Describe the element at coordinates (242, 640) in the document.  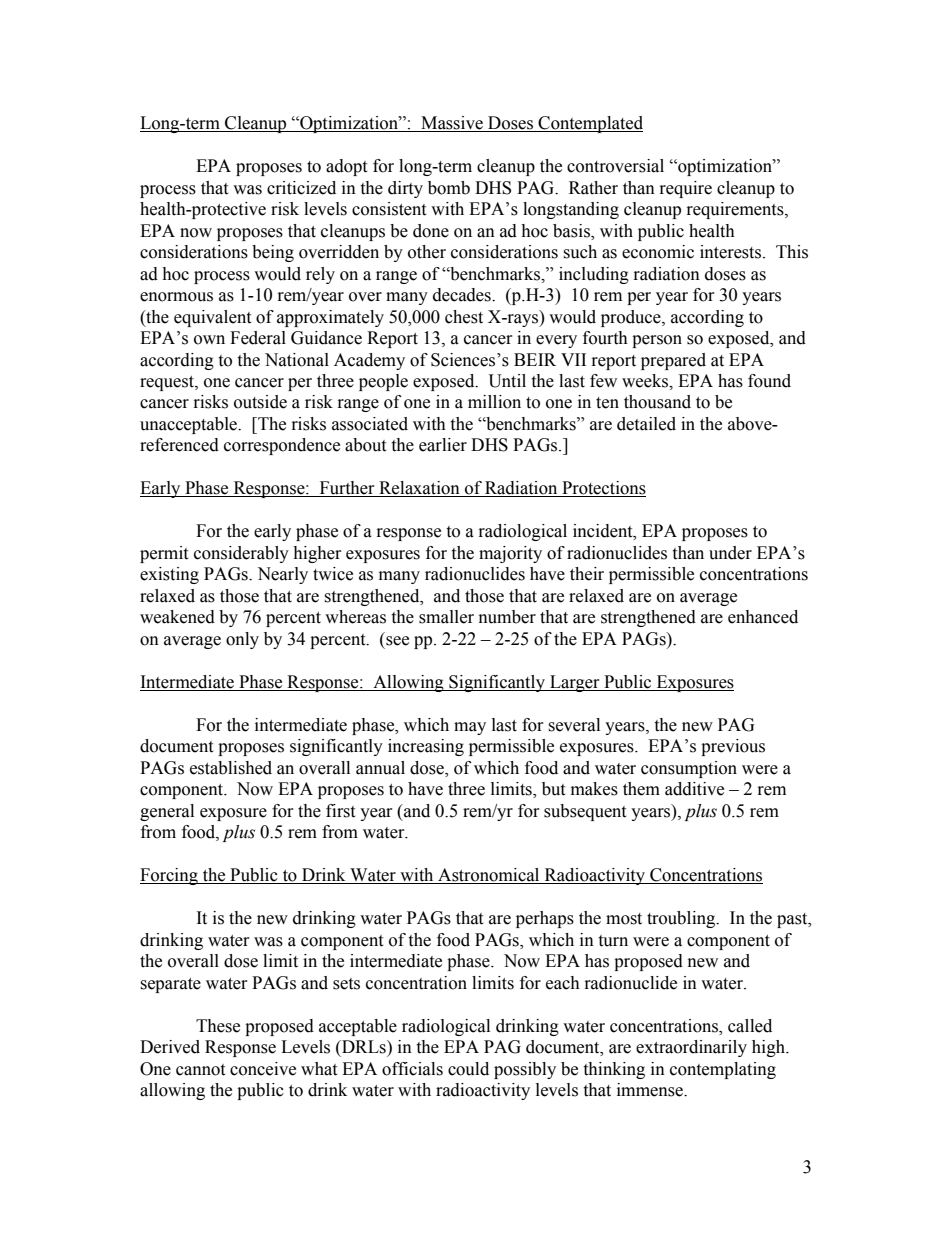
I see `only` at that location.
